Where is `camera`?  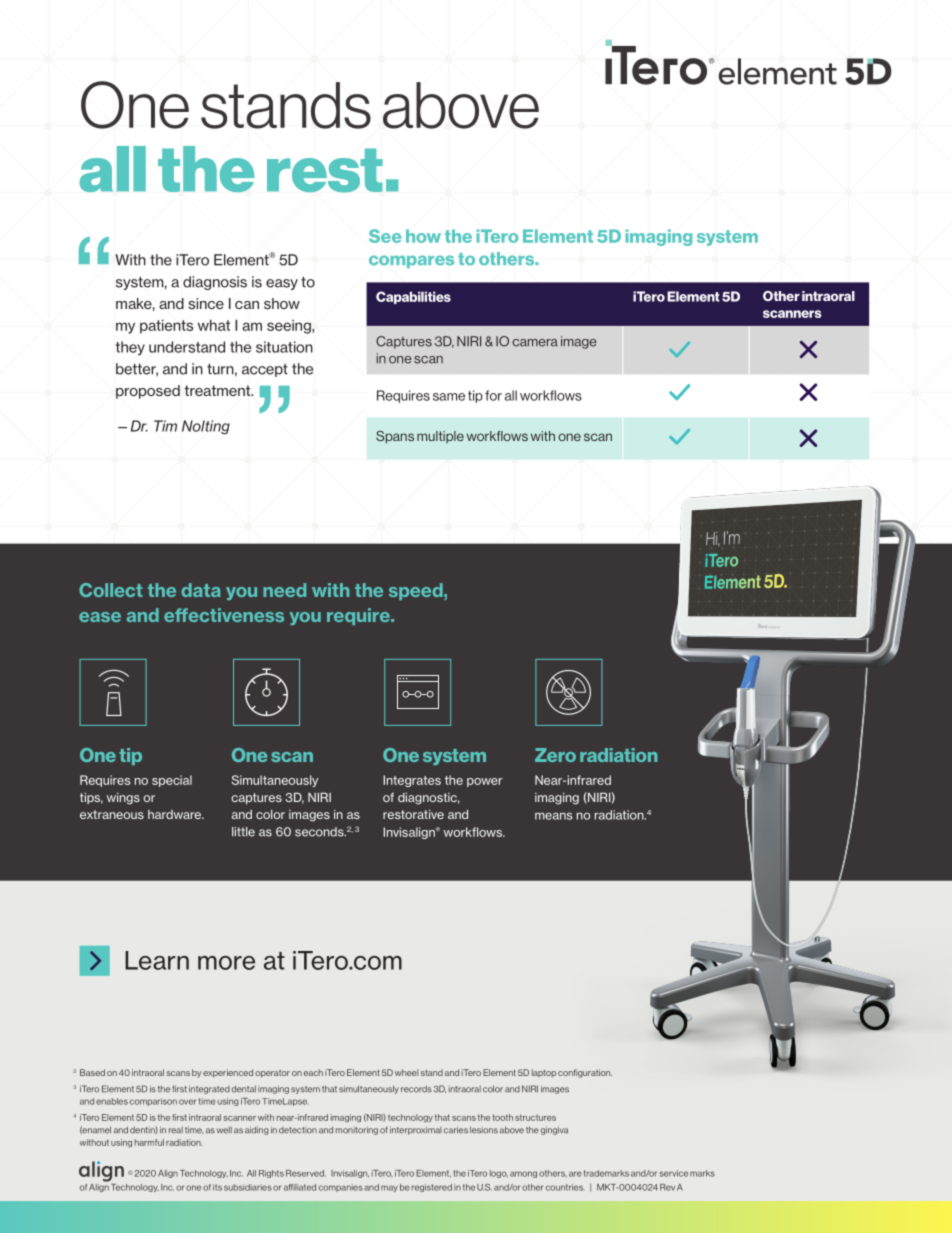 camera is located at coordinates (535, 343).
